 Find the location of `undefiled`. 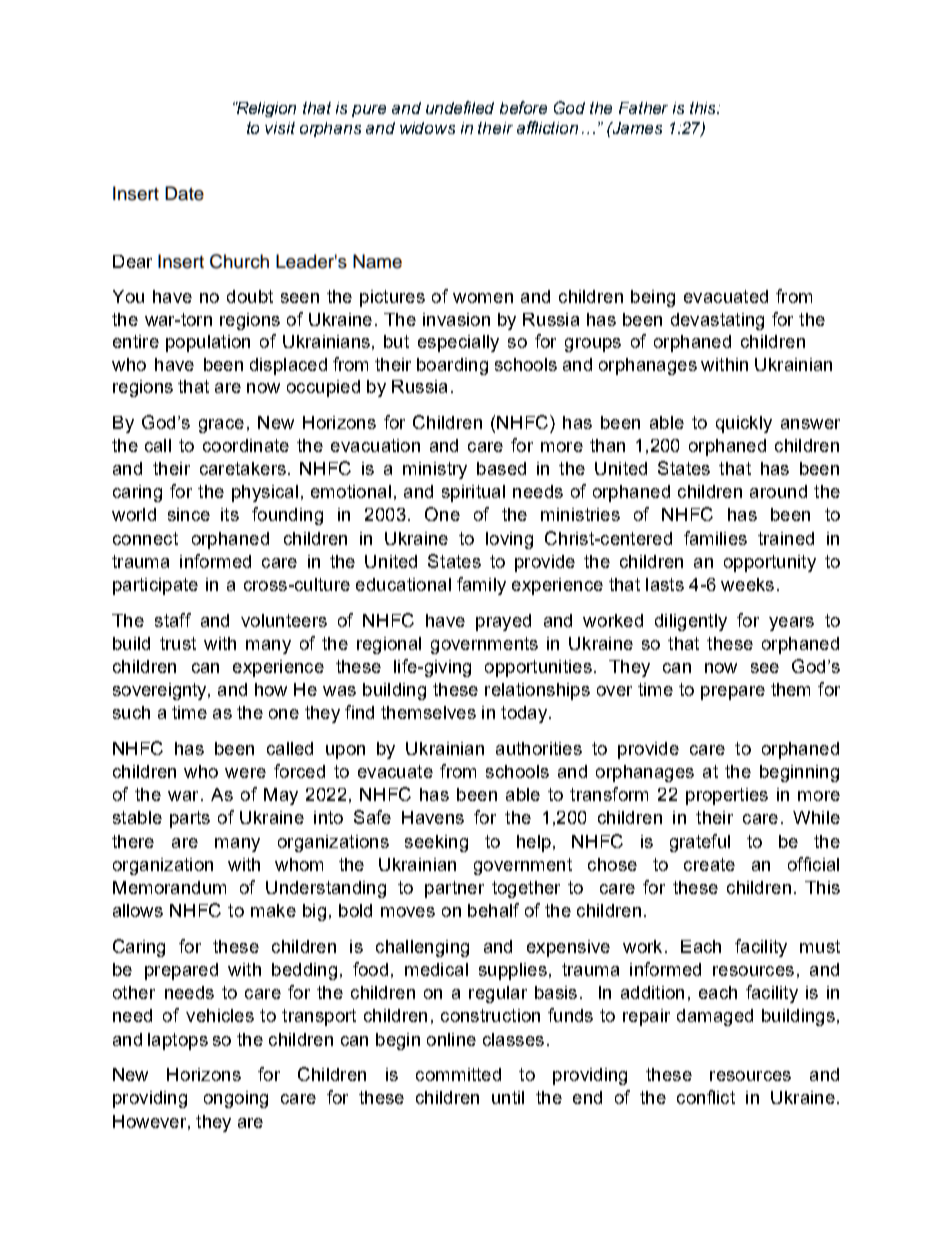

undefiled is located at coordinates (460, 107).
